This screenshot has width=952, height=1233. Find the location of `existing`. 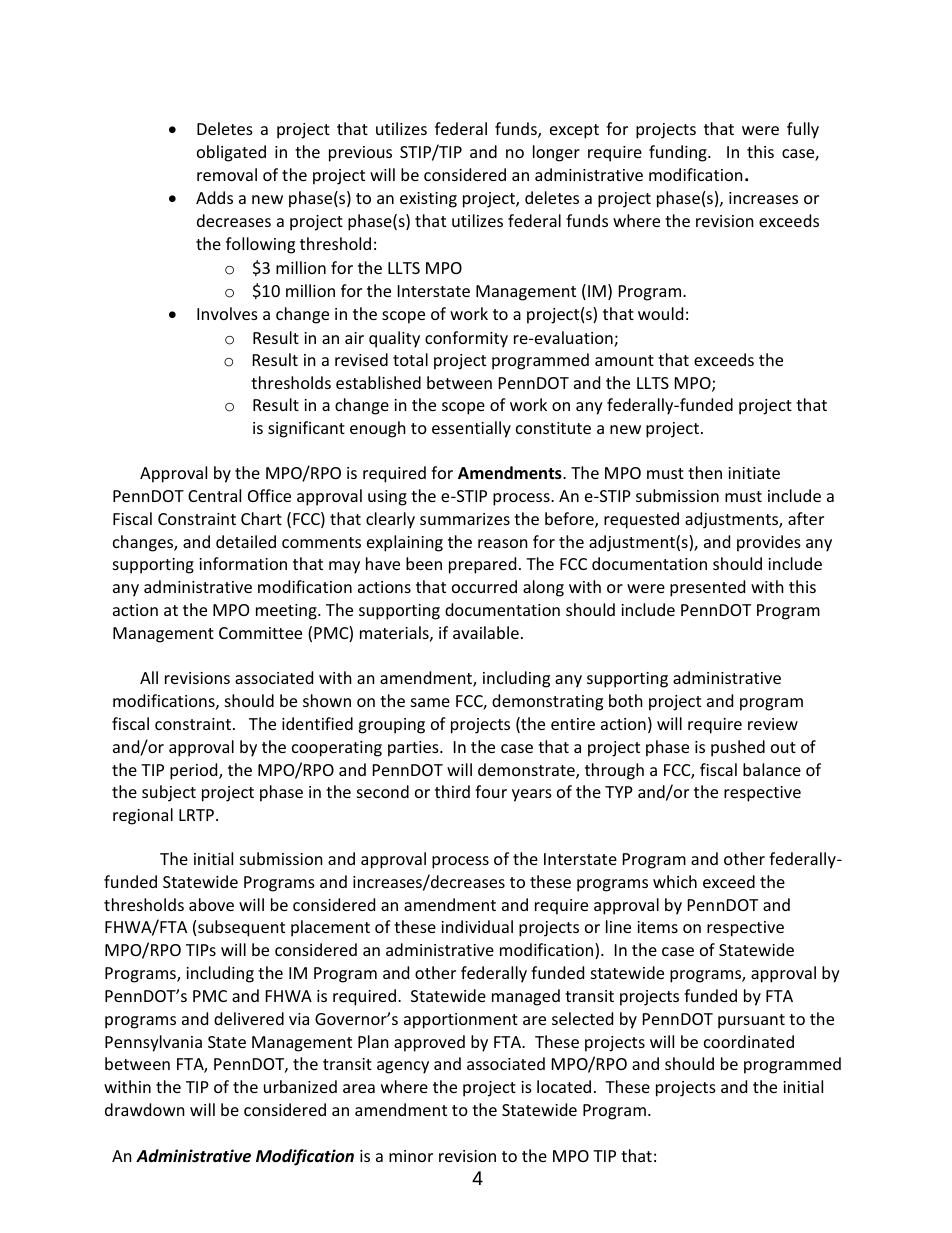

existing is located at coordinates (428, 200).
